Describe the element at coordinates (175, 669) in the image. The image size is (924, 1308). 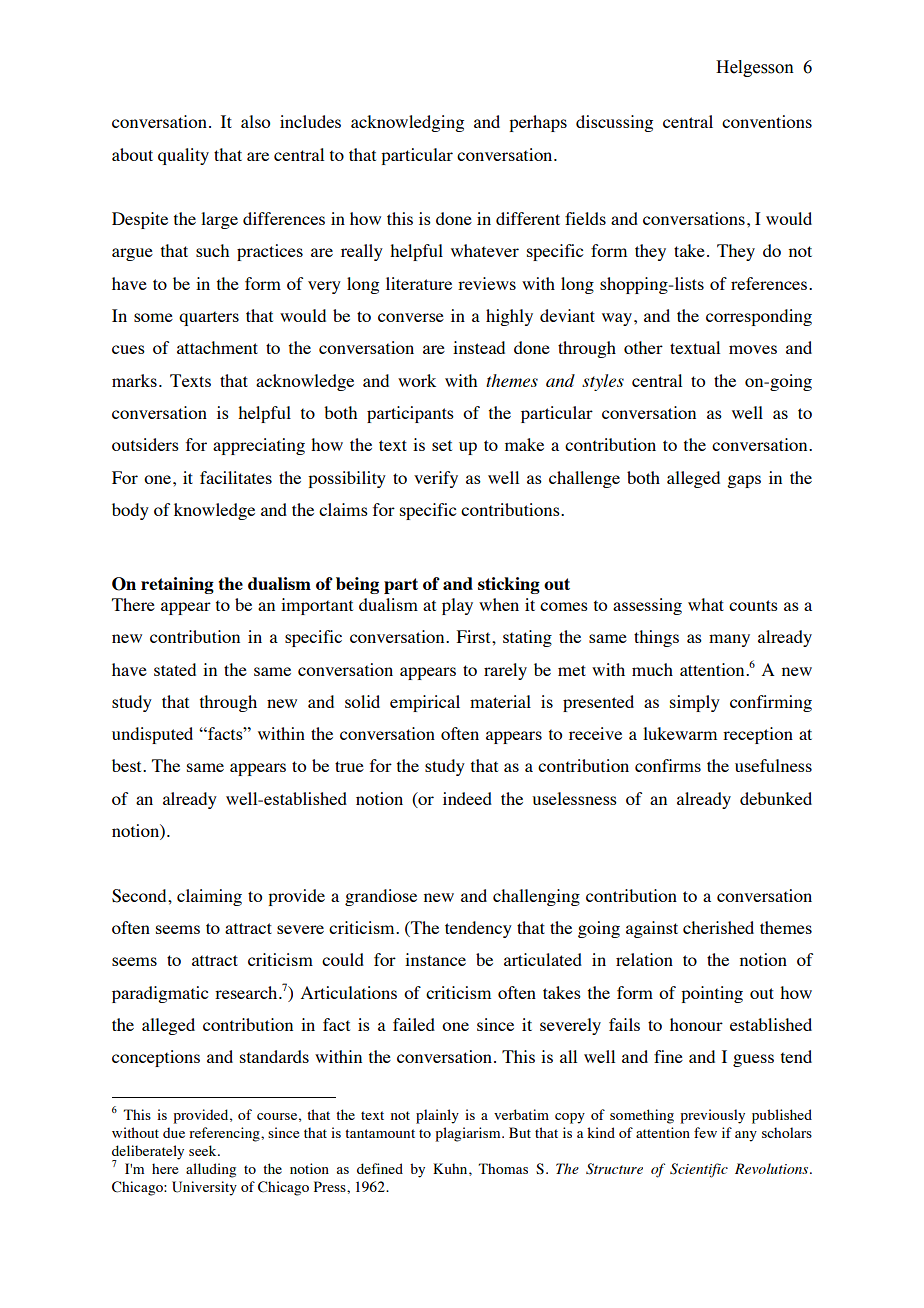
I see `stated` at that location.
